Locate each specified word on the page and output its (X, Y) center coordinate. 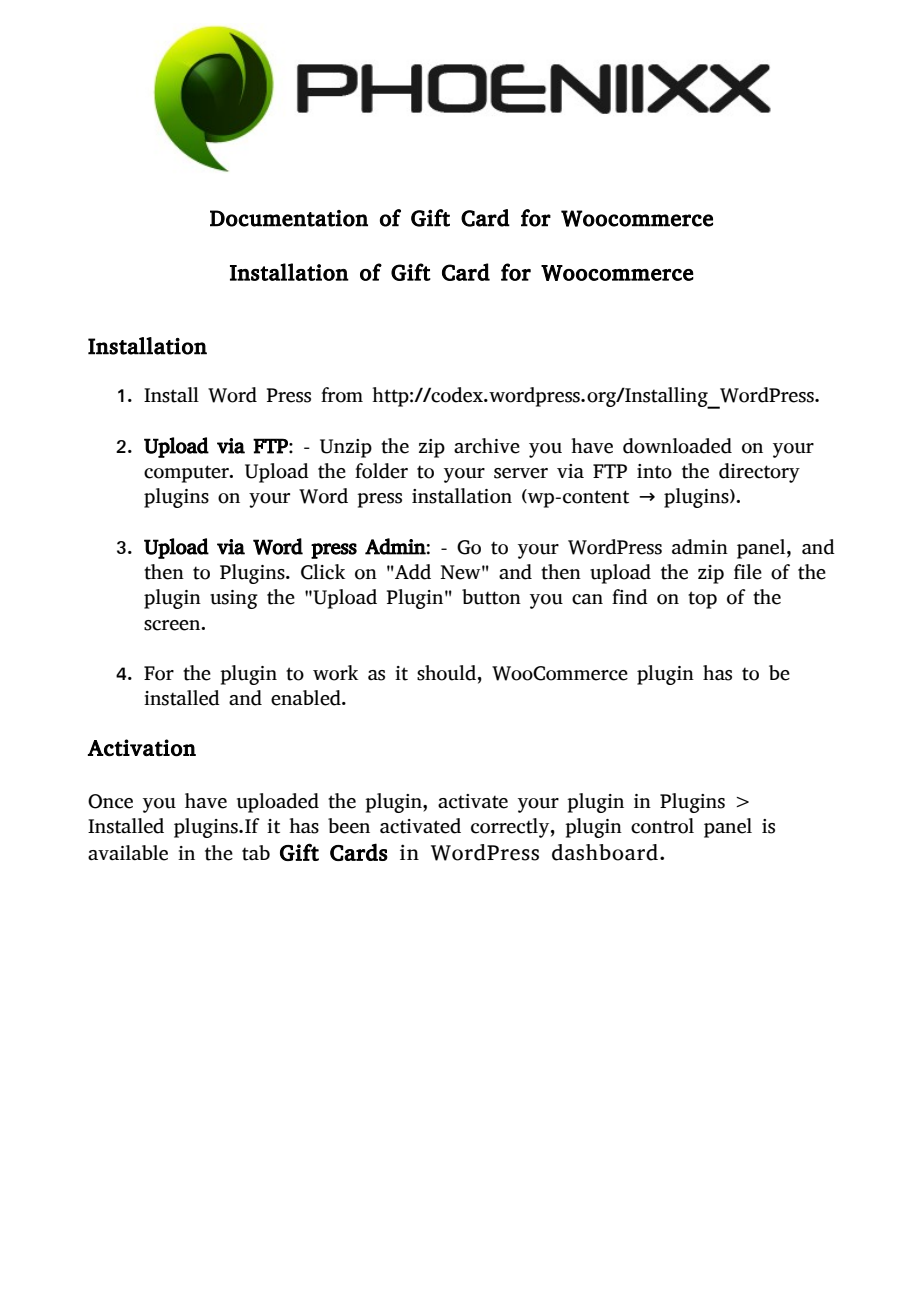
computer (187, 474)
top (702, 600)
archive (487, 446)
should (446, 673)
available (128, 853)
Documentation (289, 218)
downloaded (677, 446)
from (342, 395)
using (234, 599)
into (654, 471)
